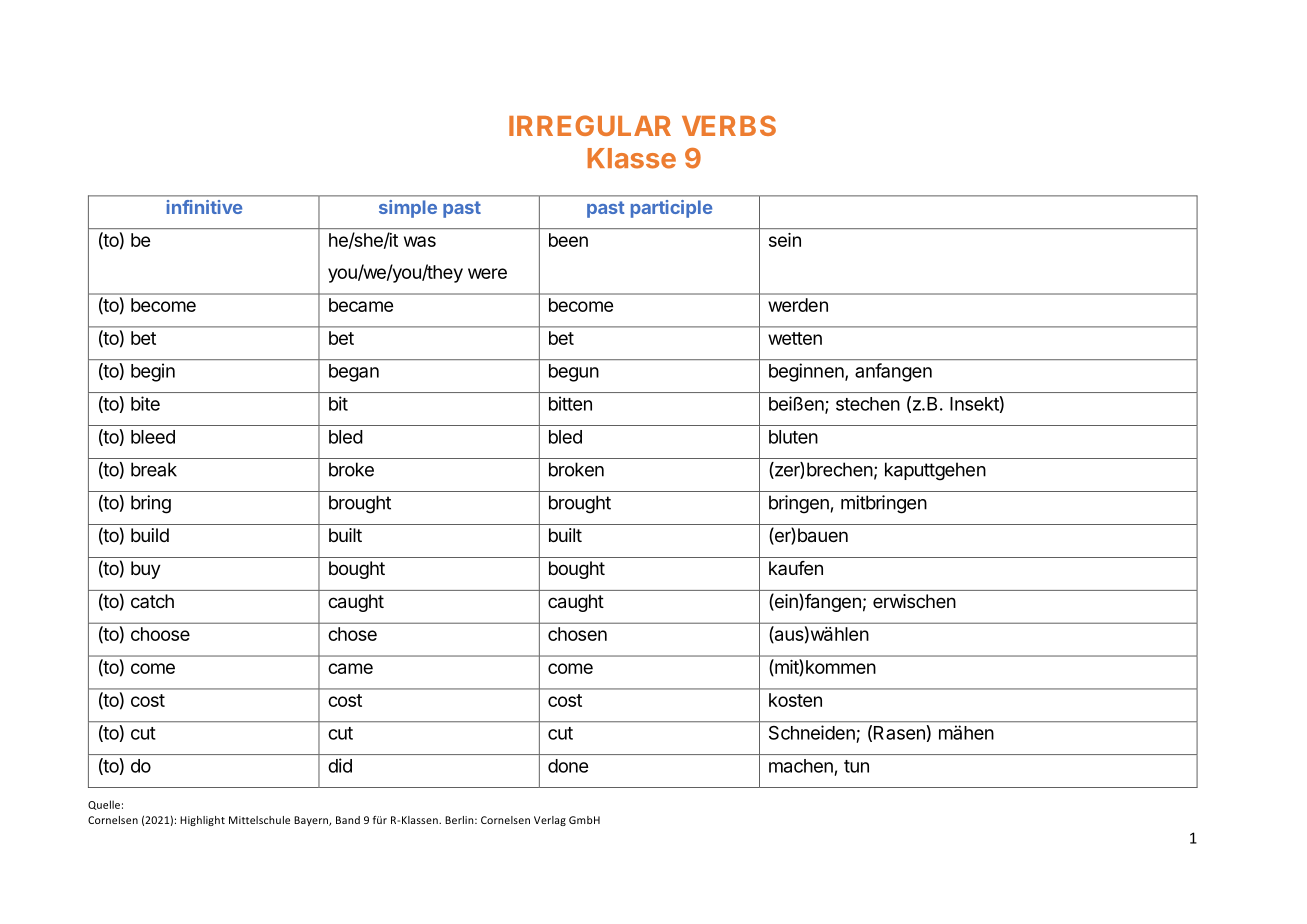 This page has height=924, width=1307. What do you see at coordinates (590, 125) in the page?
I see `IRREGULAR` at bounding box center [590, 125].
